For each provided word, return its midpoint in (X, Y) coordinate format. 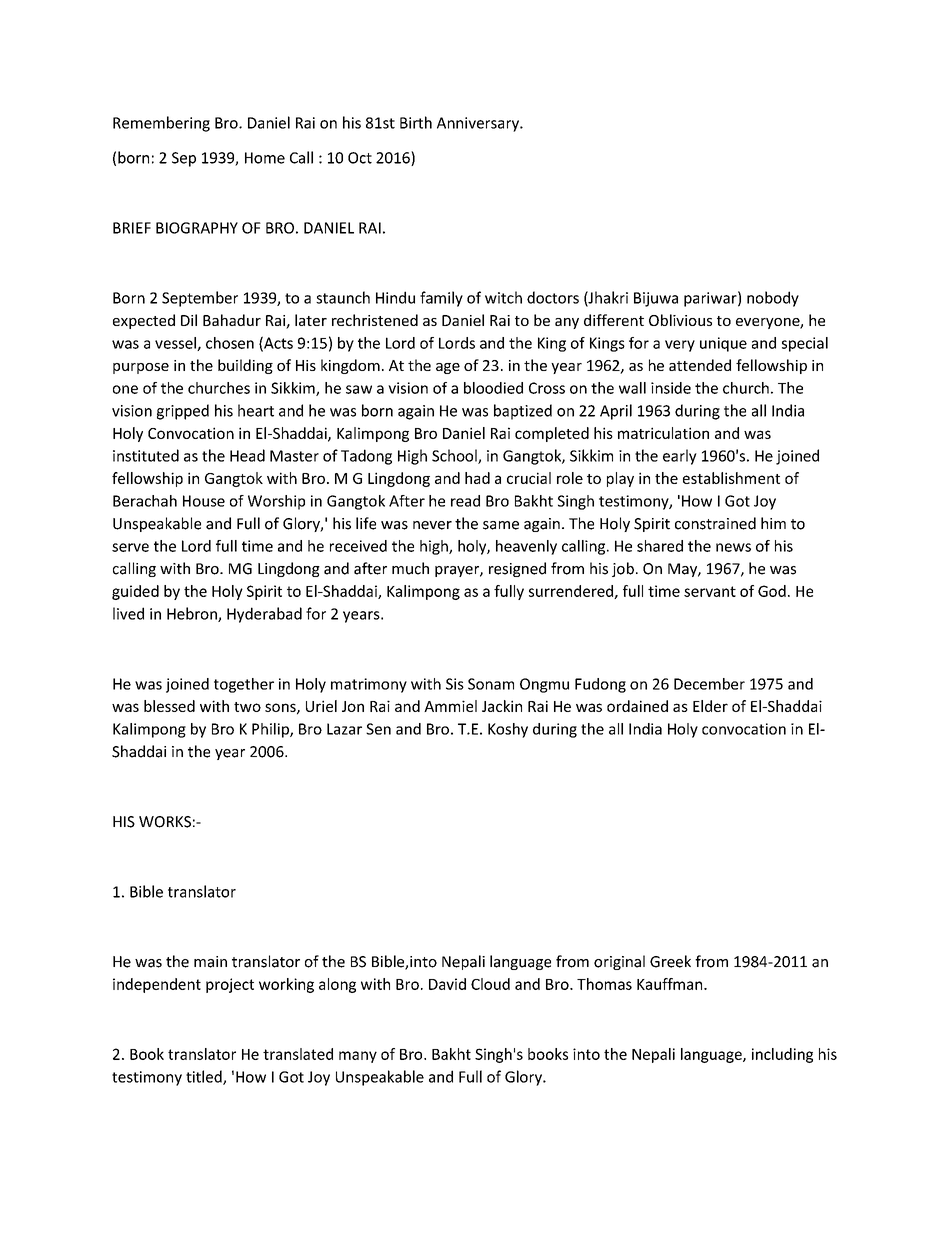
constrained (715, 523)
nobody (773, 299)
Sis (455, 684)
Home (265, 158)
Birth (416, 122)
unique (723, 344)
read (465, 501)
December (709, 684)
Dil (189, 320)
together (244, 685)
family (441, 299)
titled (205, 1077)
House (204, 501)
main (210, 962)
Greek (670, 961)
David (447, 984)
